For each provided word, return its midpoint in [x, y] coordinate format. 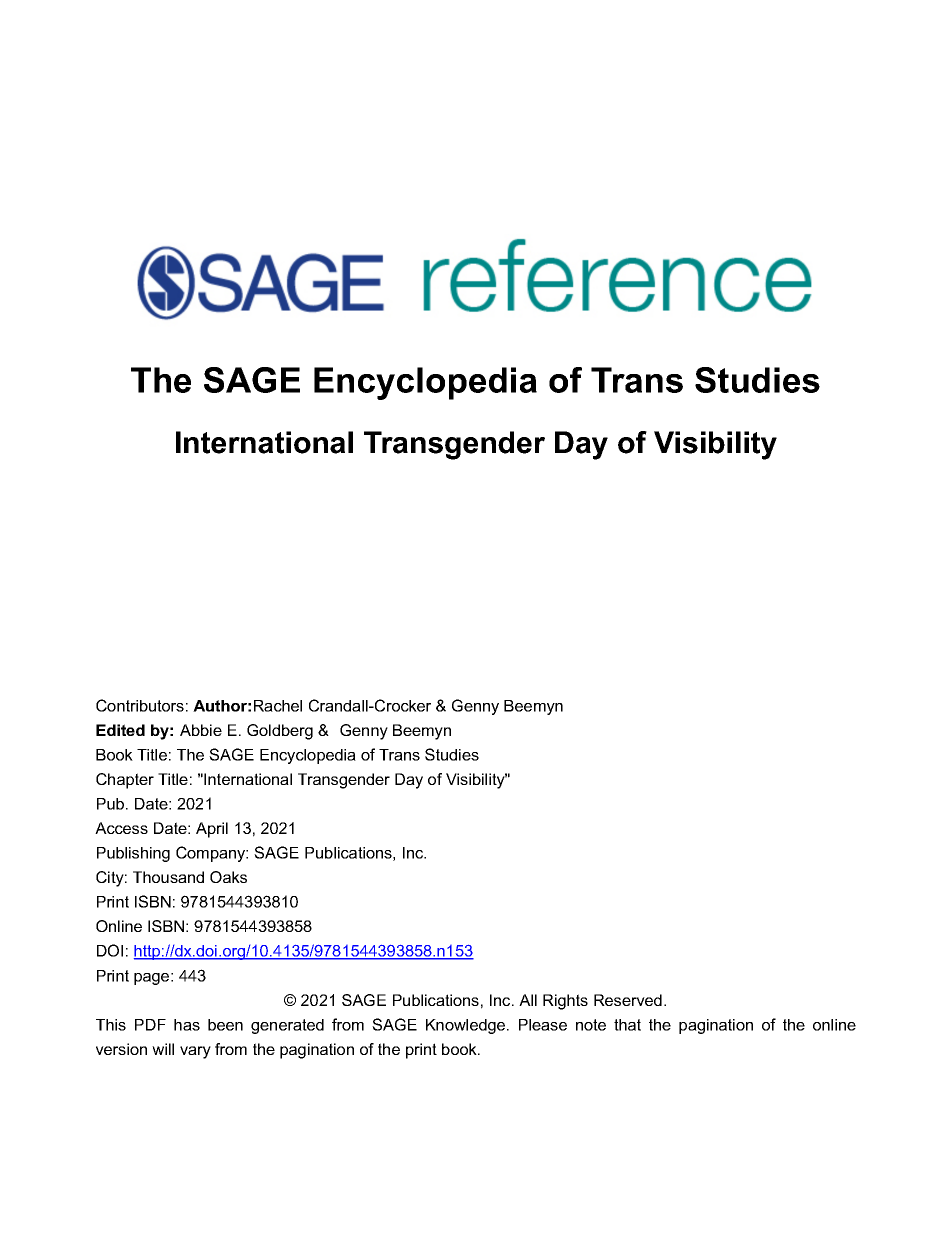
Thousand [168, 877]
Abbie [201, 730]
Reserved [628, 1000]
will [163, 1049]
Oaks [228, 877]
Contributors [140, 705]
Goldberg [280, 732]
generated [287, 1026]
